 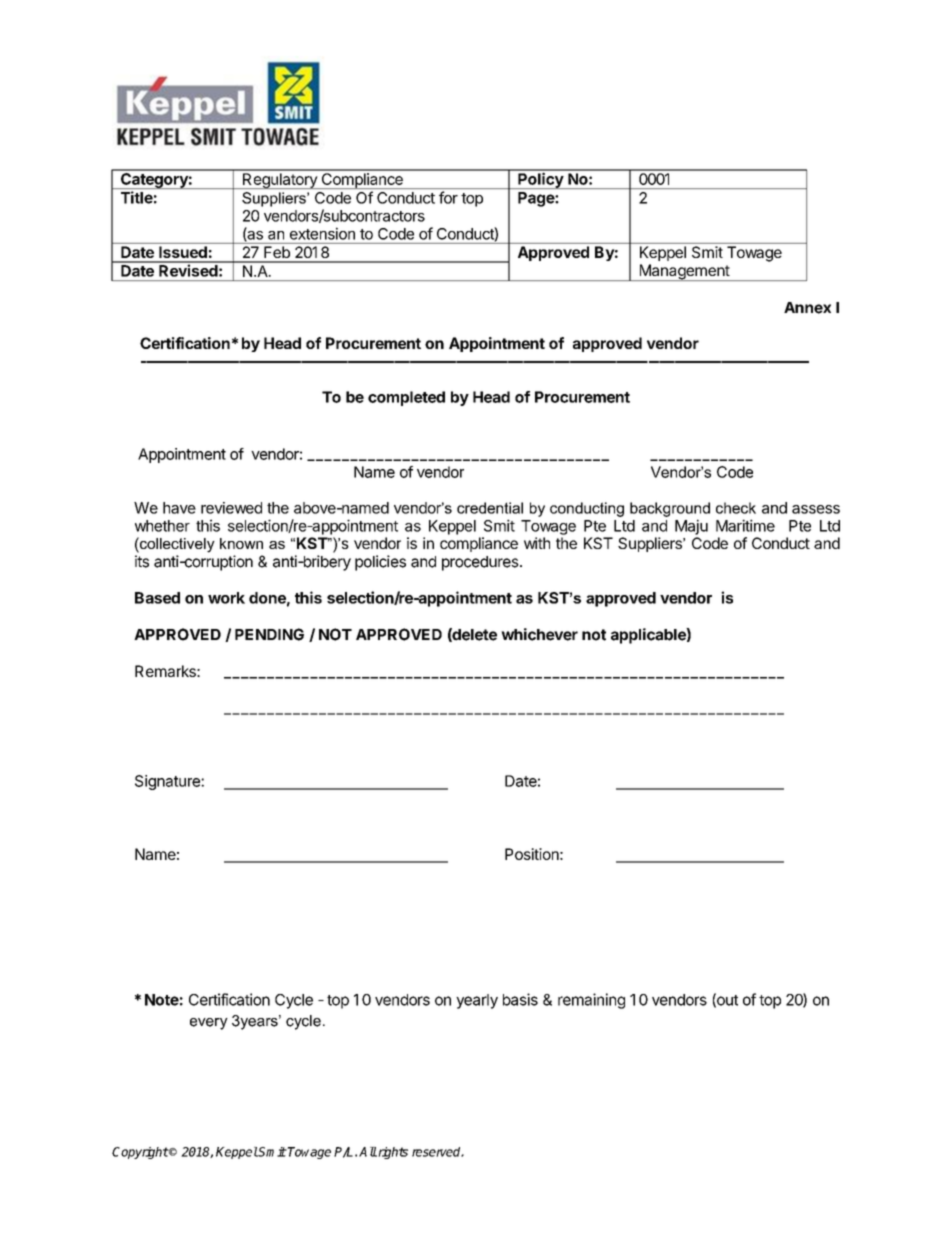 What do you see at coordinates (140, 1153) in the screenshot?
I see `Copyright` at bounding box center [140, 1153].
